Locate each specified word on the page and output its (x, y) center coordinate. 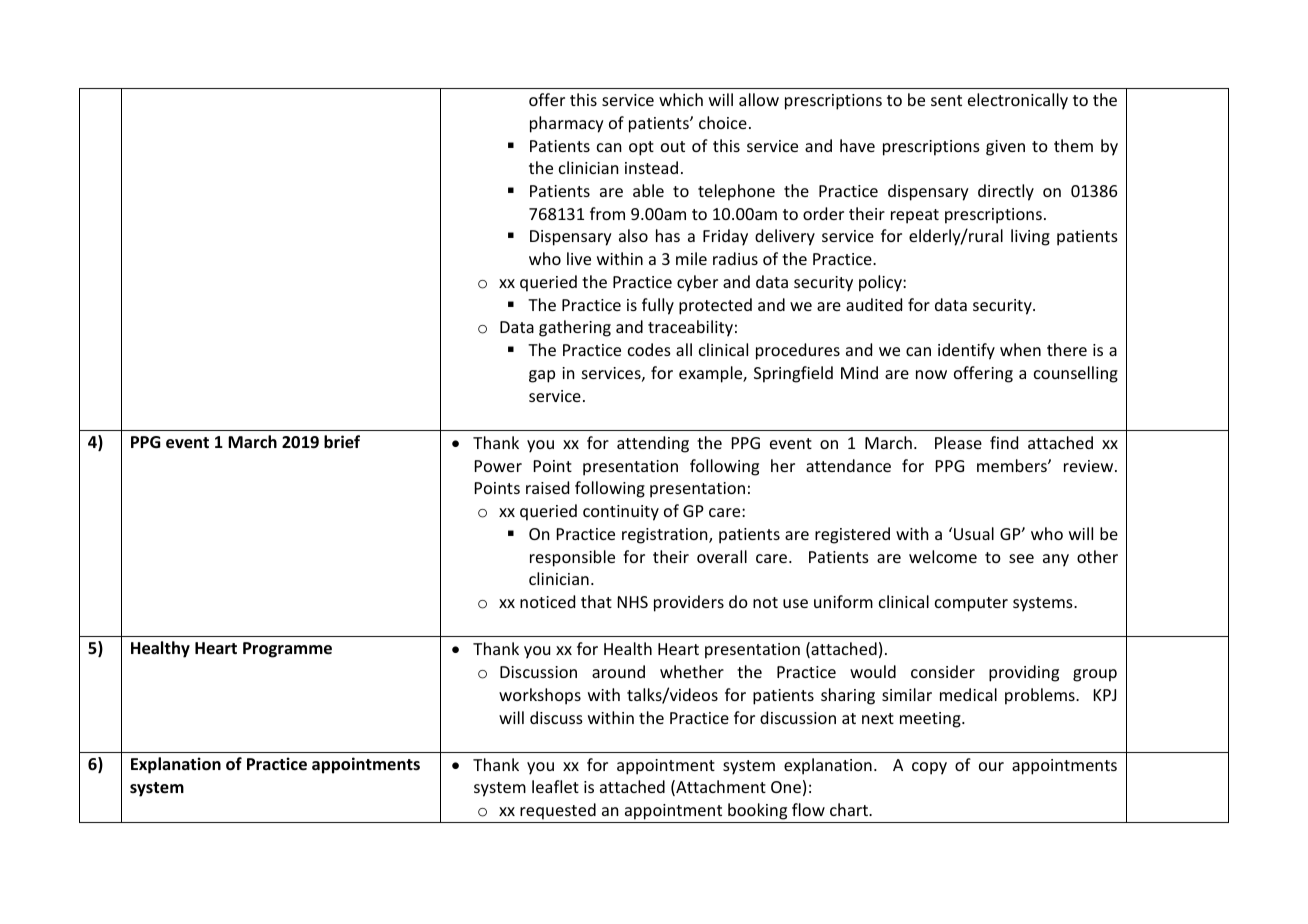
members (1013, 465)
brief (342, 442)
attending (653, 444)
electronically (1018, 101)
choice (723, 122)
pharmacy (567, 124)
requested (558, 811)
